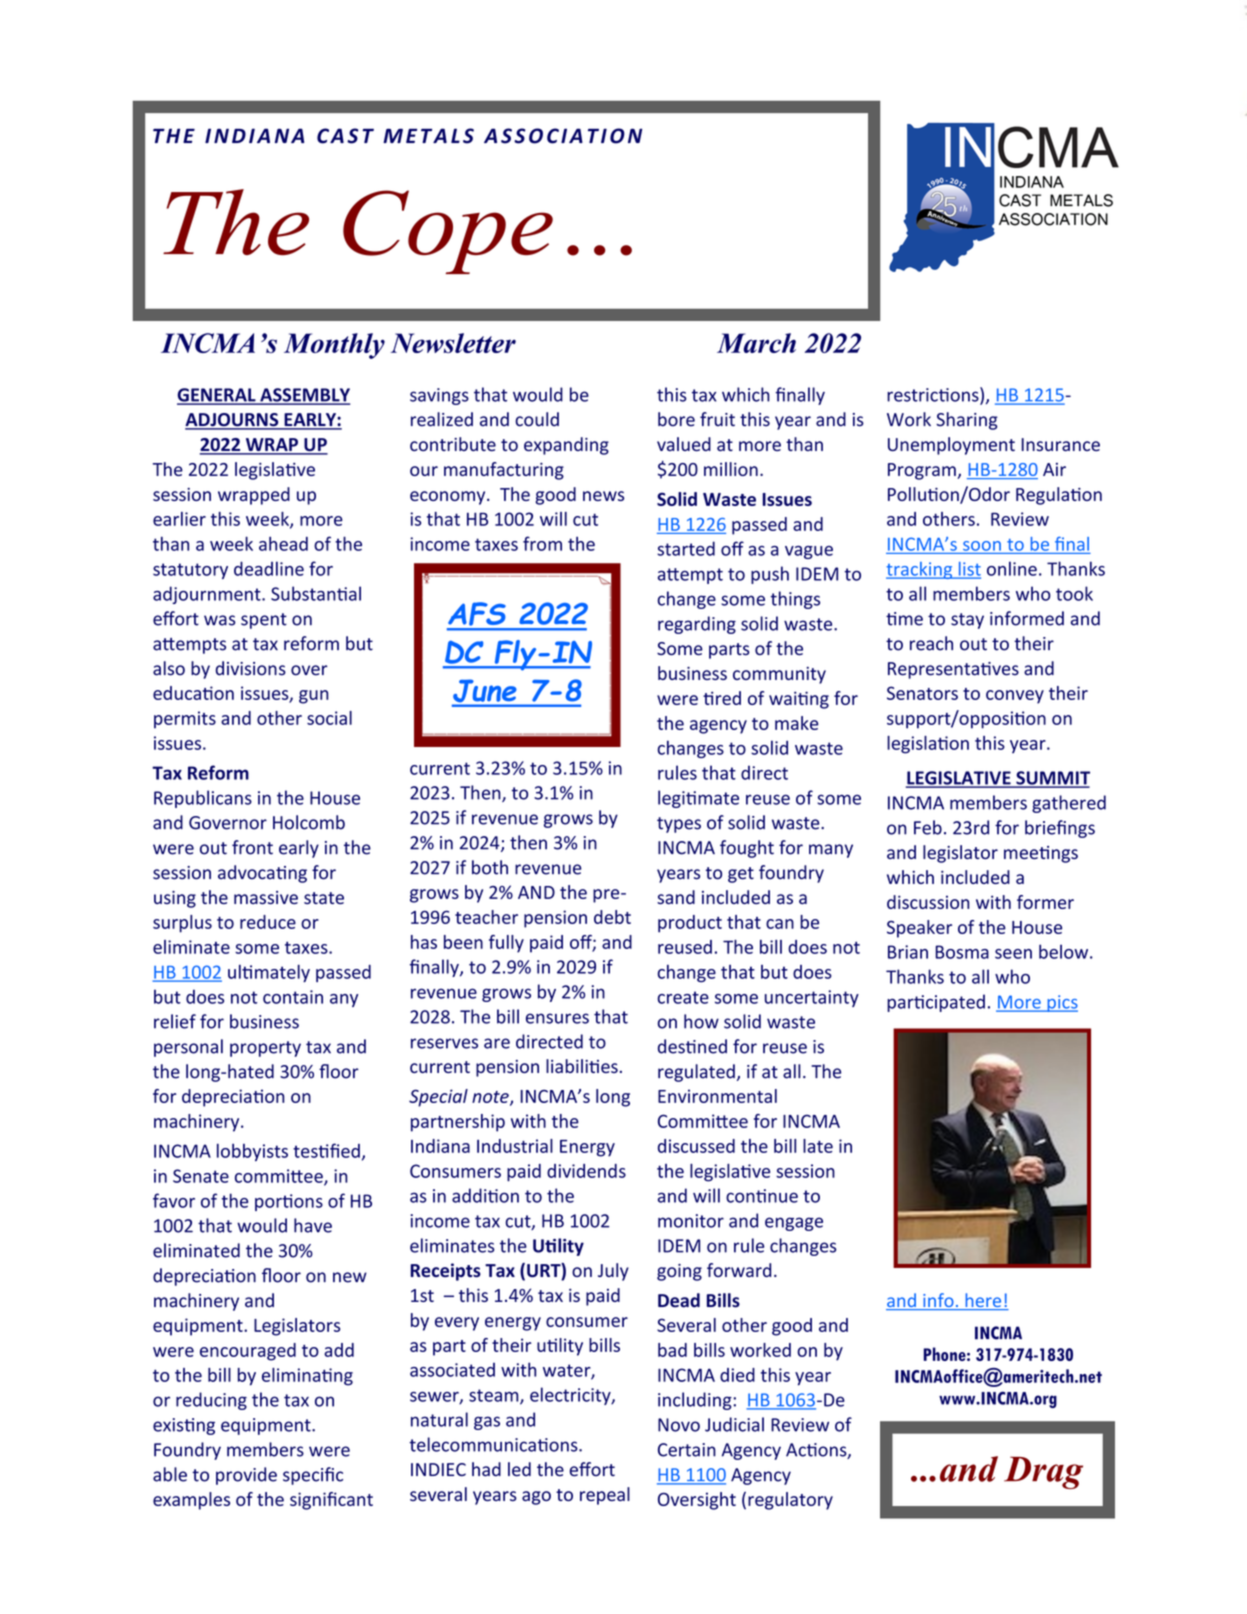 Image resolution: width=1247 pixels, height=1614 pixels. What do you see at coordinates (967, 421) in the page?
I see `Sharing` at bounding box center [967, 421].
